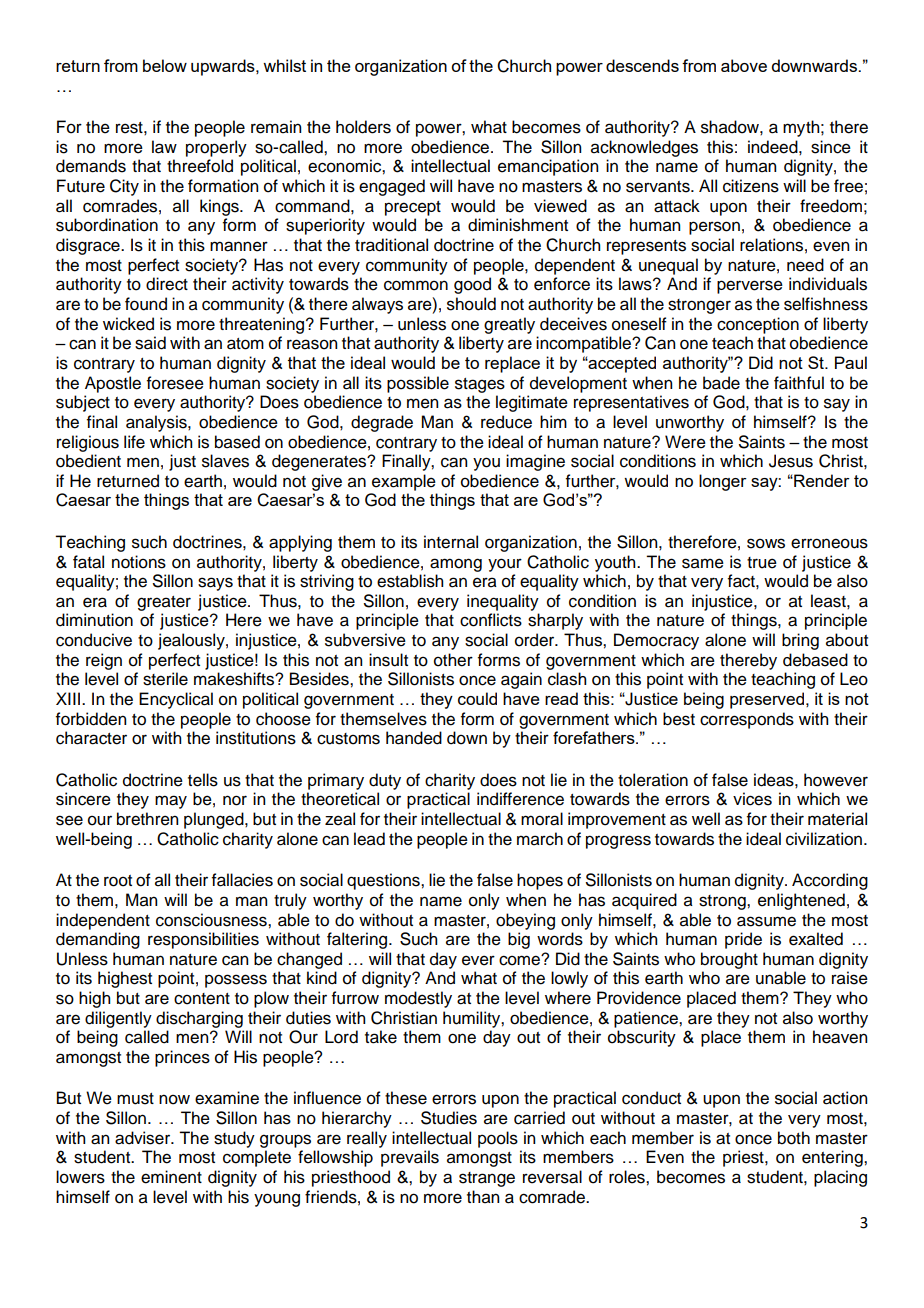 The height and width of the screenshot is (1308, 924). What do you see at coordinates (363, 127) in the screenshot?
I see `holders` at bounding box center [363, 127].
